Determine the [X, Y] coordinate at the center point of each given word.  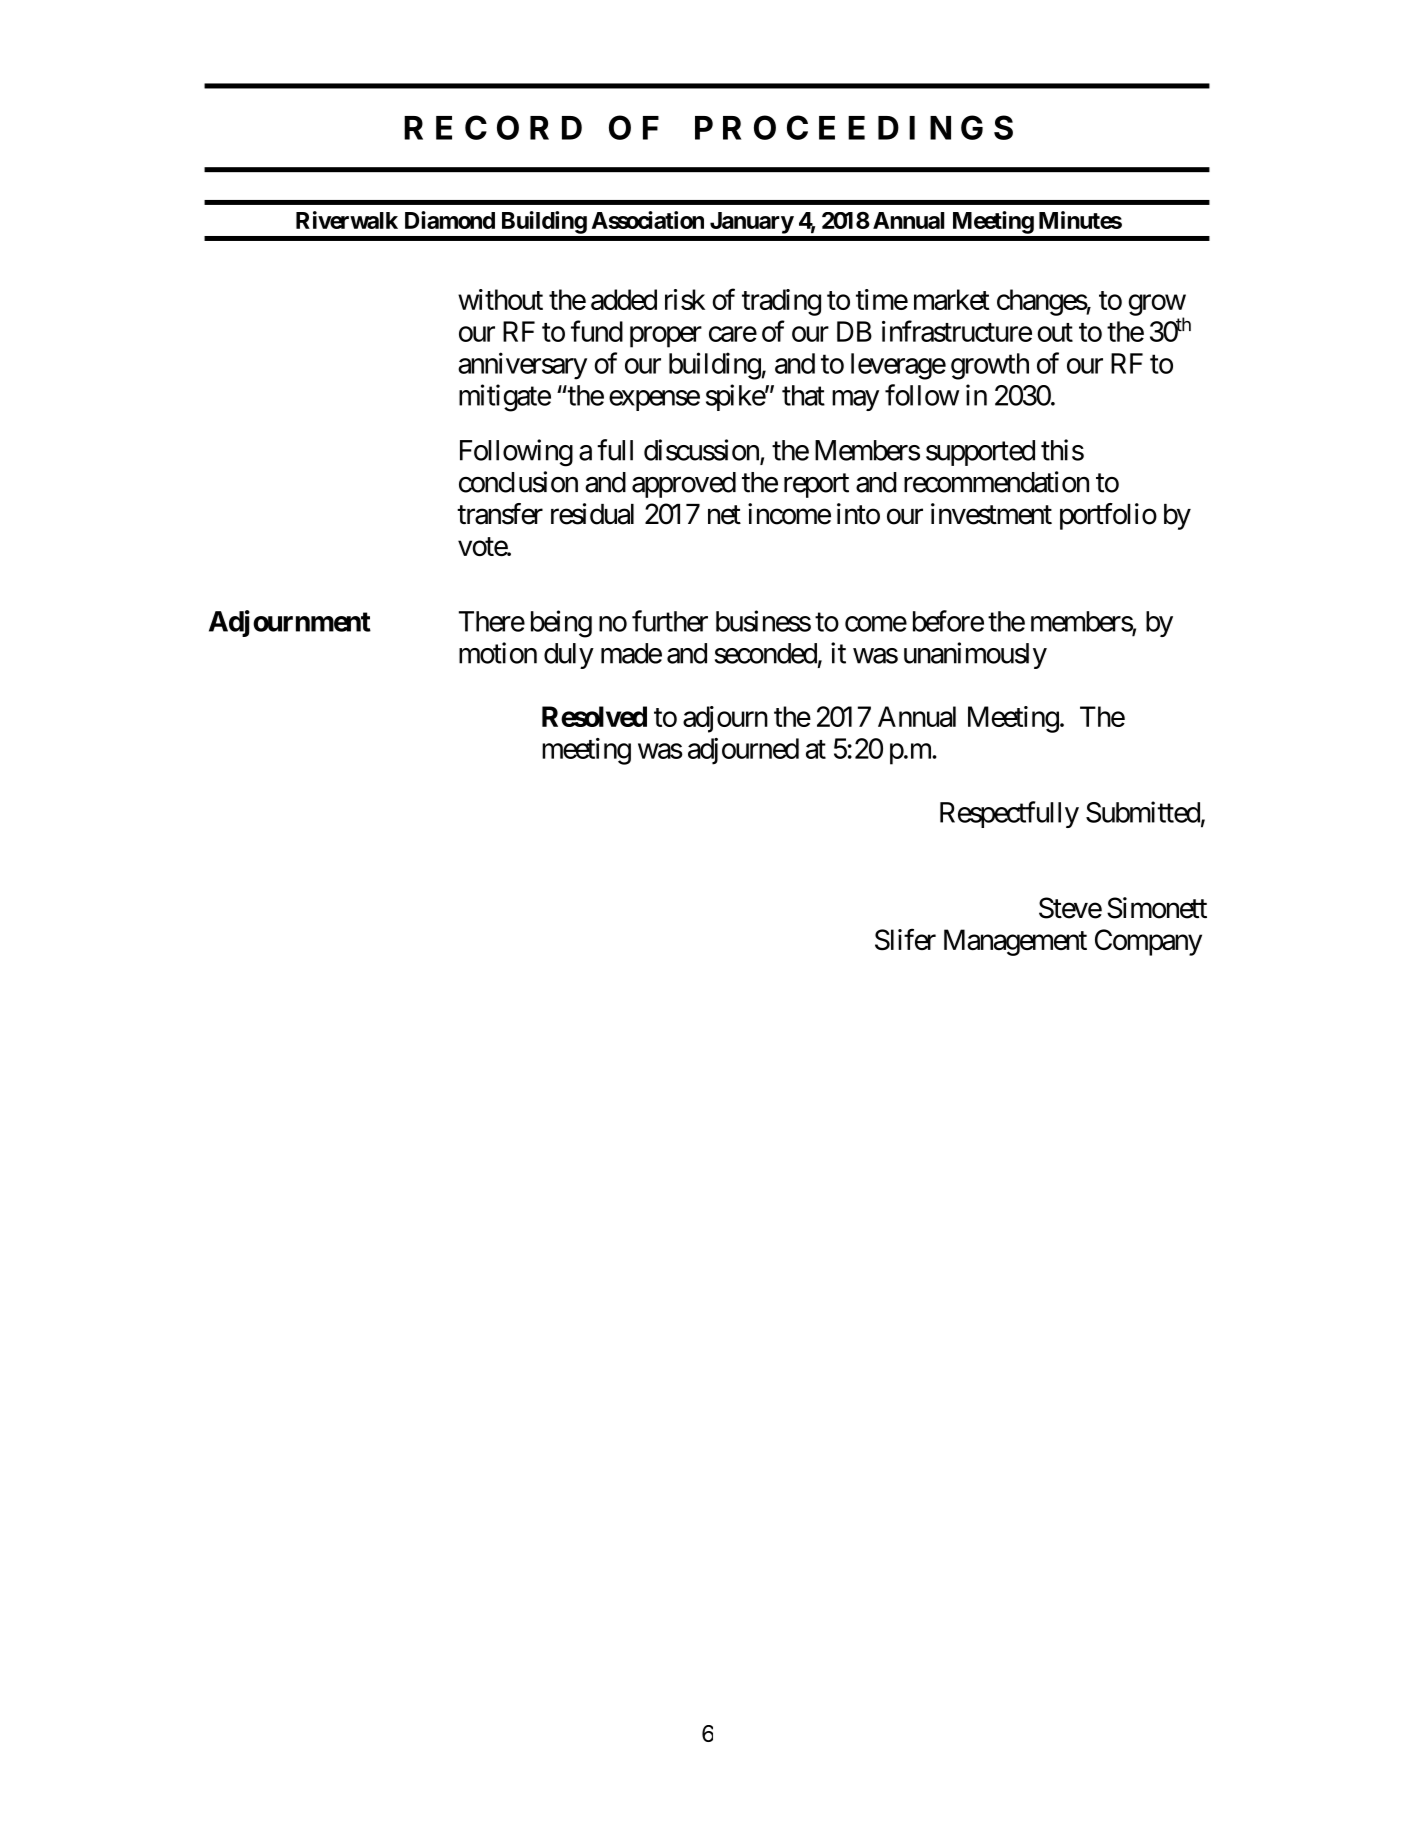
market [952, 299]
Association [648, 220]
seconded [766, 653]
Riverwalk [347, 220]
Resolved [594, 716]
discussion [702, 451]
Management [1015, 942]
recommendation [996, 482]
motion [498, 653]
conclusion [518, 482]
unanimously [975, 655]
